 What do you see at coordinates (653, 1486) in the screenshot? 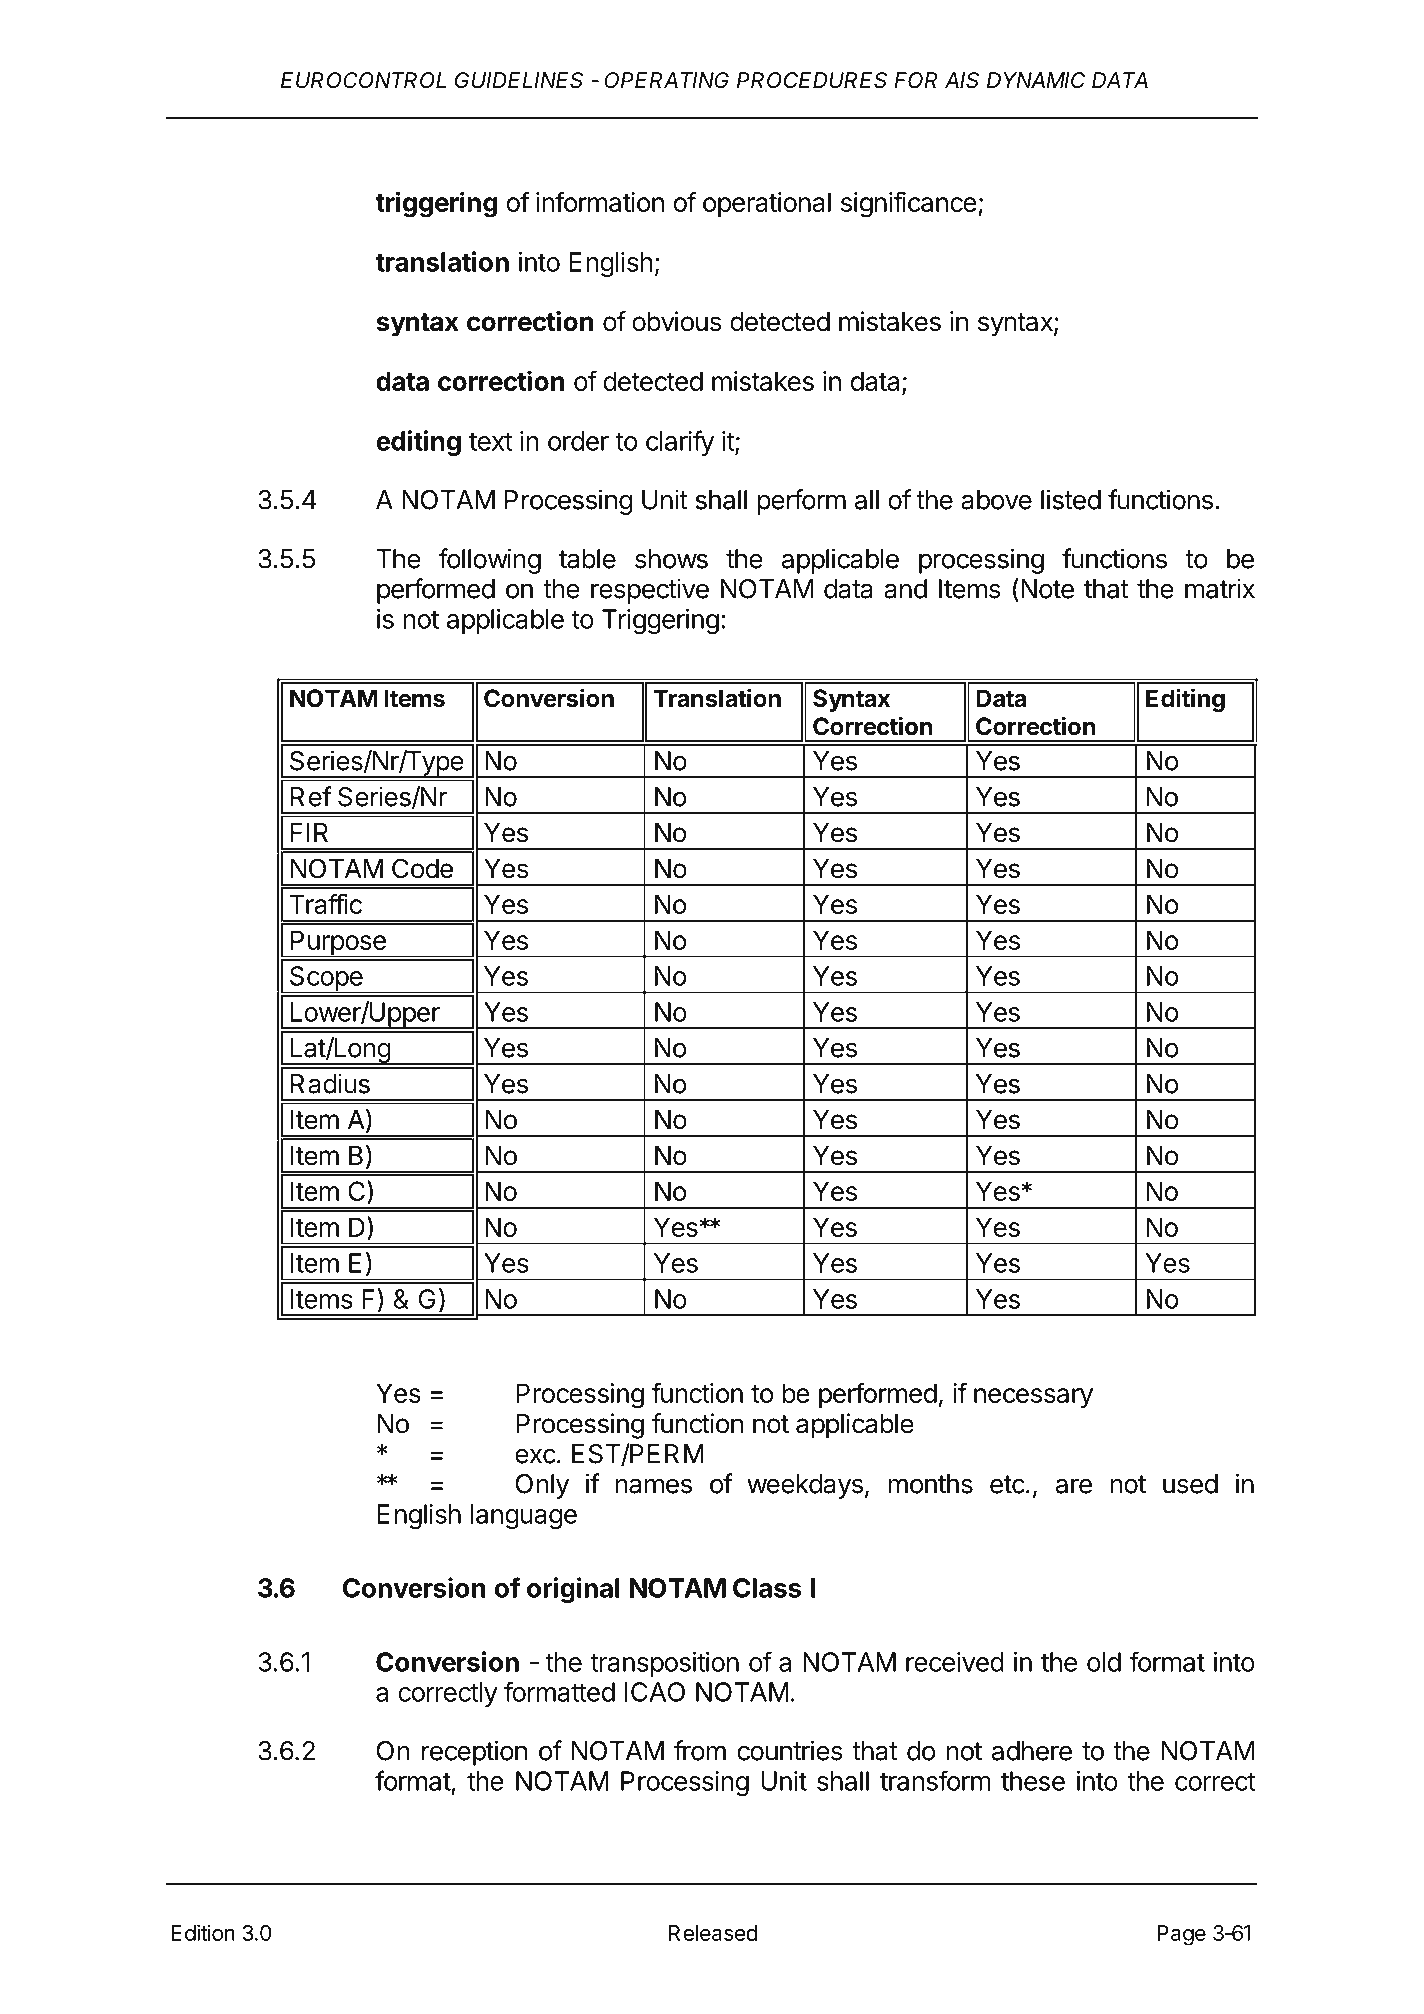
I see `names` at bounding box center [653, 1486].
